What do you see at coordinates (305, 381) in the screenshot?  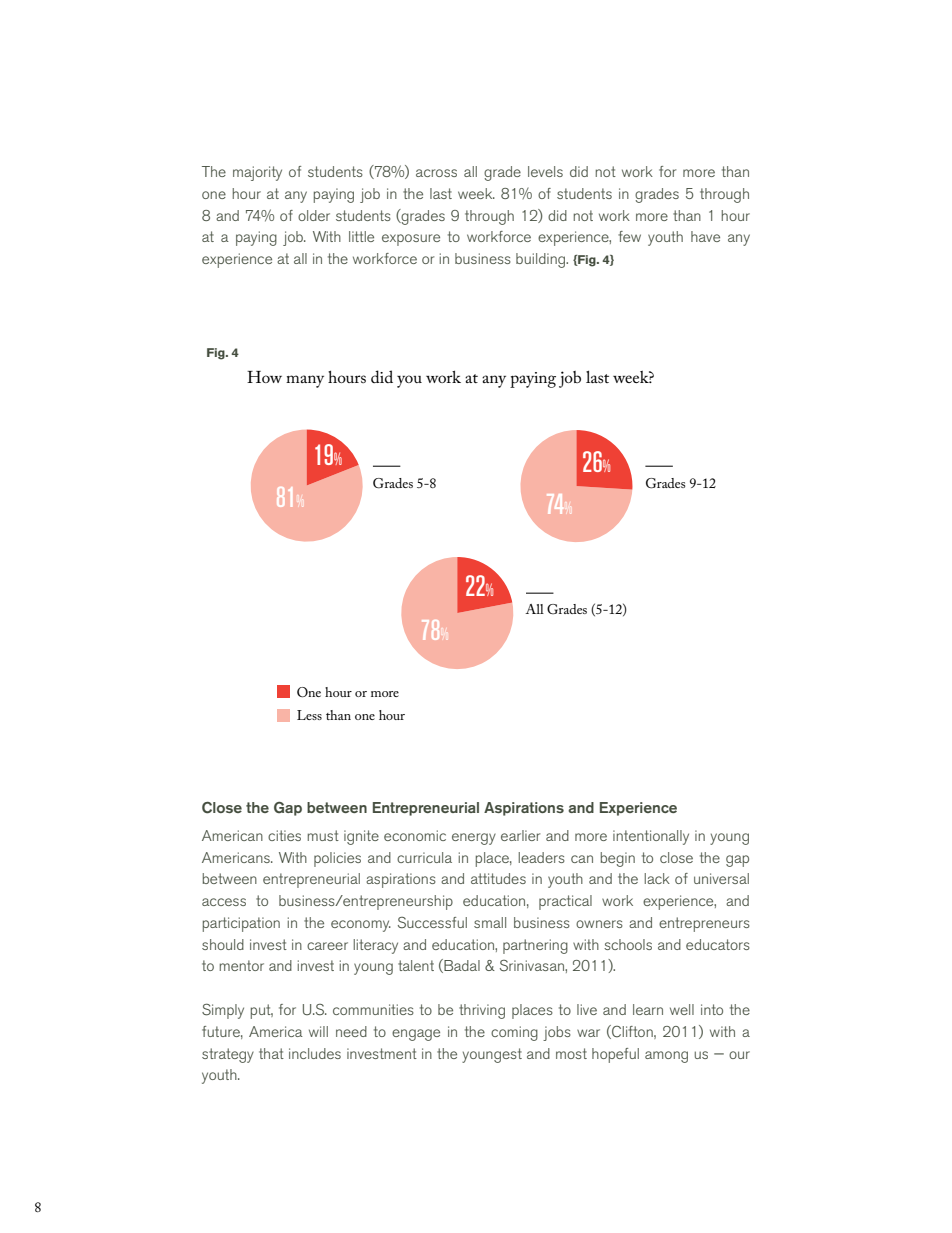 I see `many` at bounding box center [305, 381].
